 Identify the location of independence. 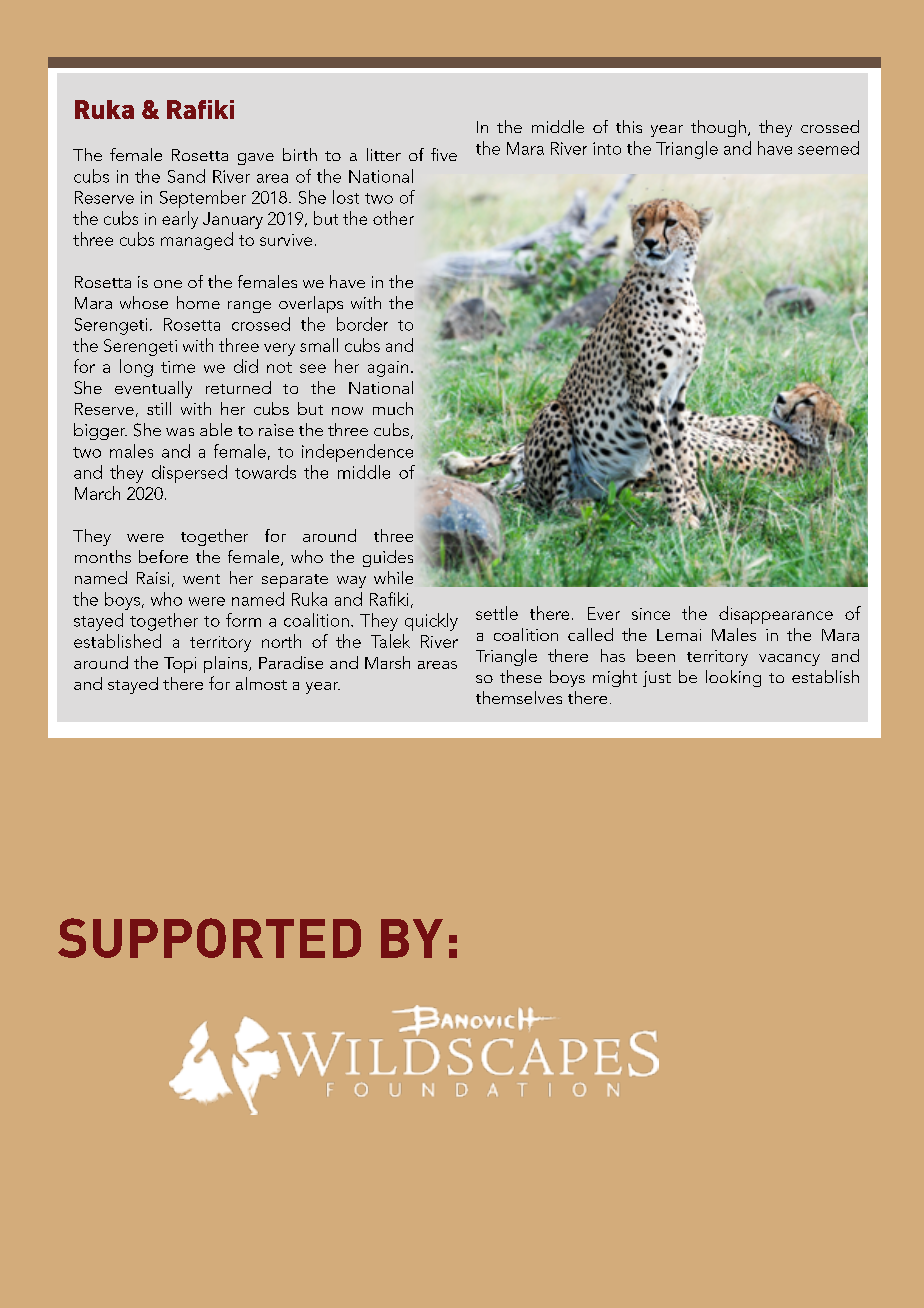
(357, 453).
